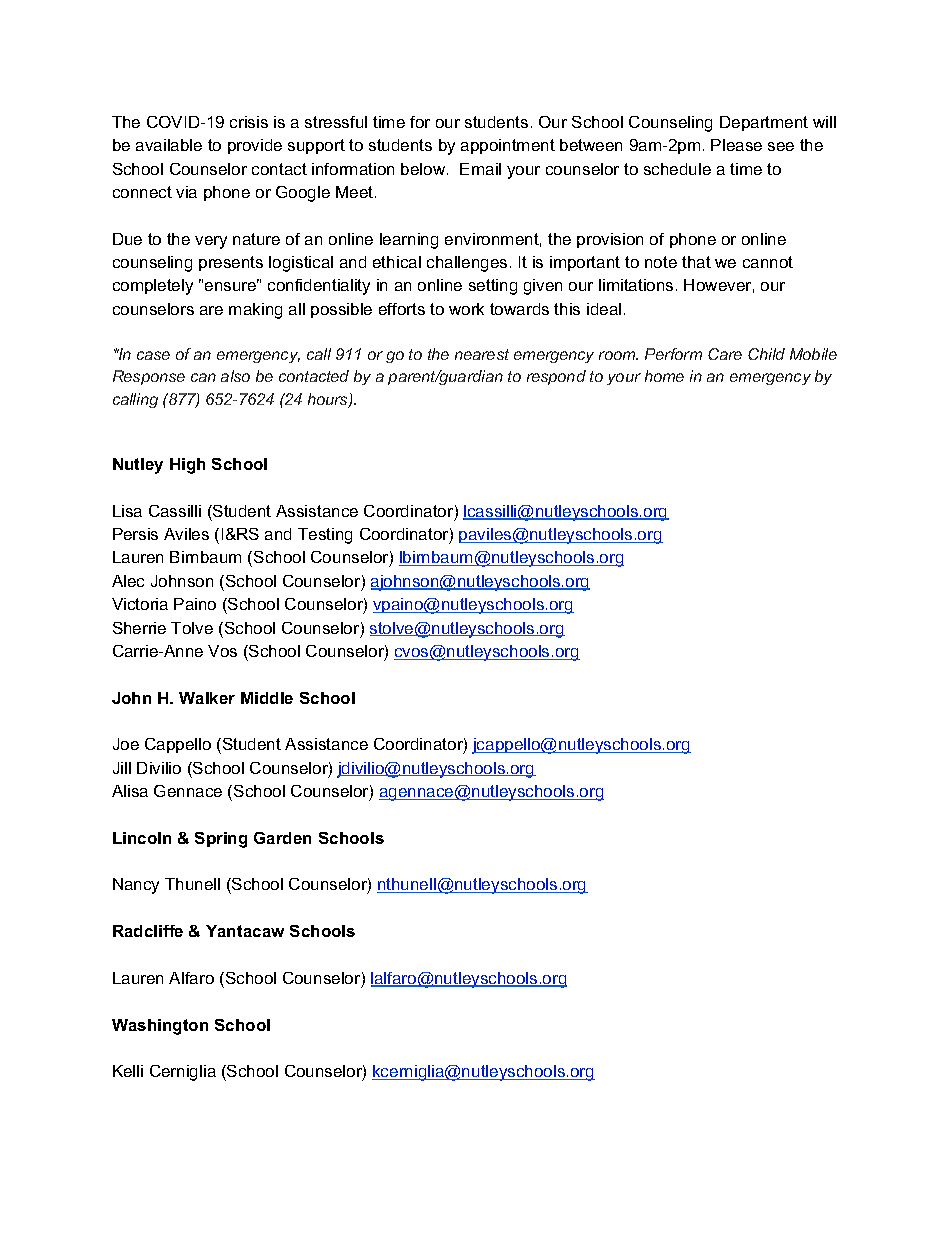 This screenshot has height=1233, width=952. Describe the element at coordinates (207, 698) in the screenshot. I see `Walker` at that location.
